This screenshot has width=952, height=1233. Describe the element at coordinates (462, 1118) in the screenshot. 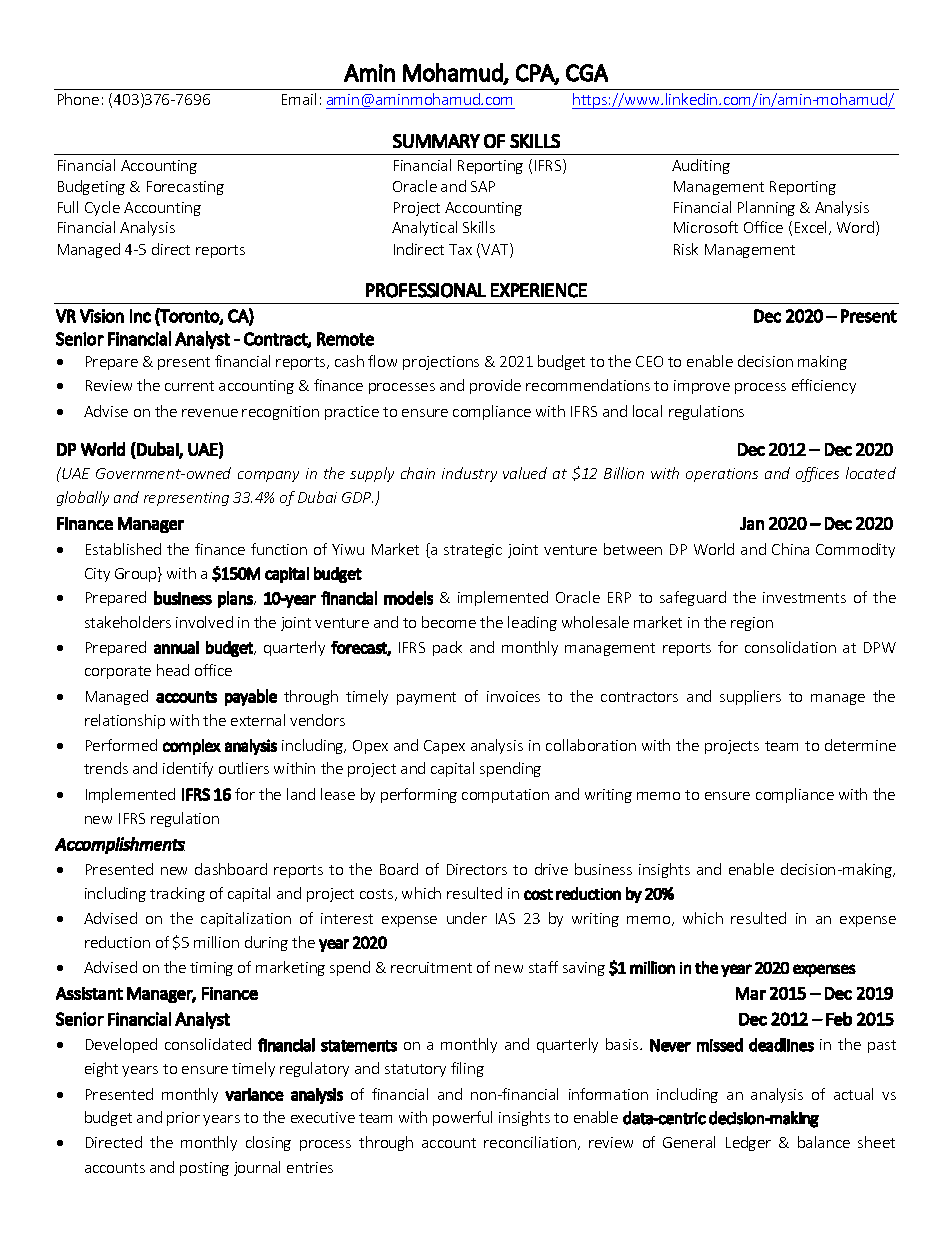

I see `powerful` at that location.
